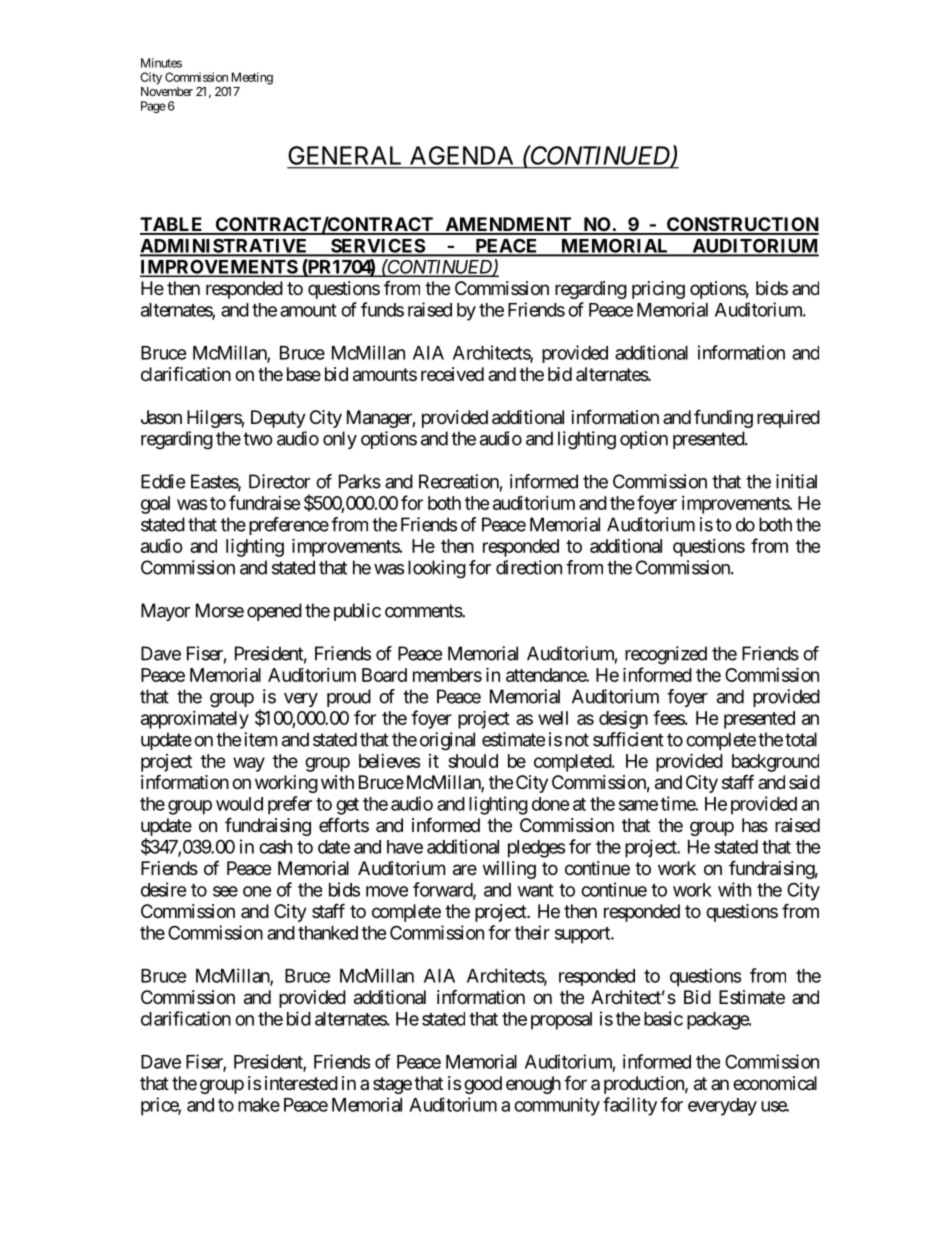 The image size is (952, 1233). I want to click on funding, so click(723, 418).
